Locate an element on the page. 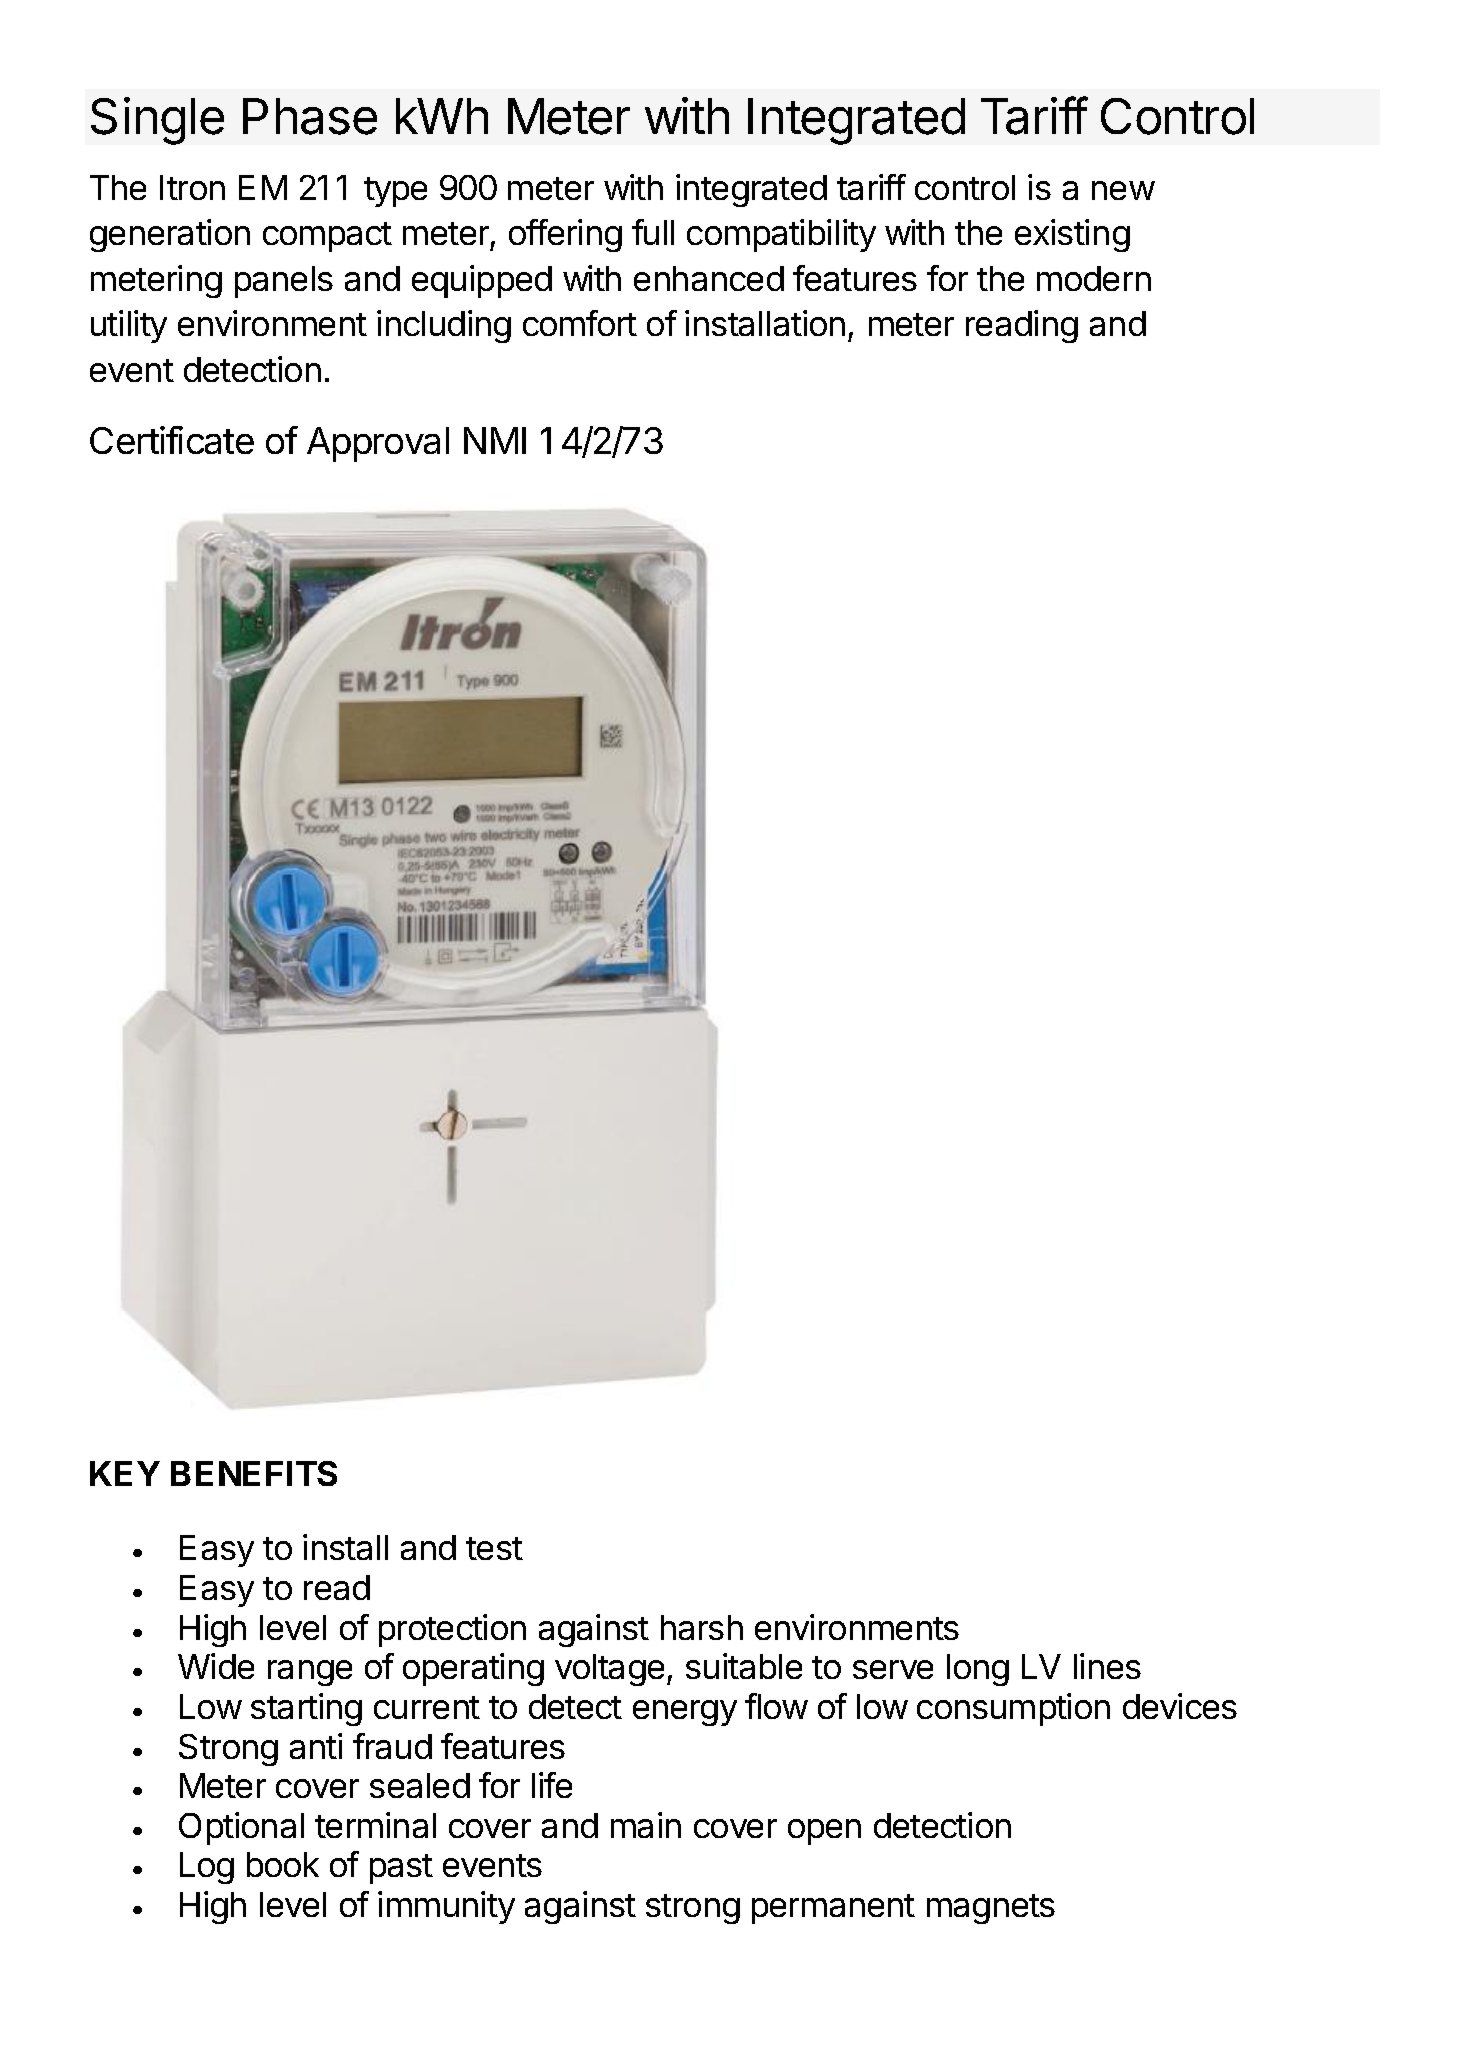  Optional is located at coordinates (241, 1828).
